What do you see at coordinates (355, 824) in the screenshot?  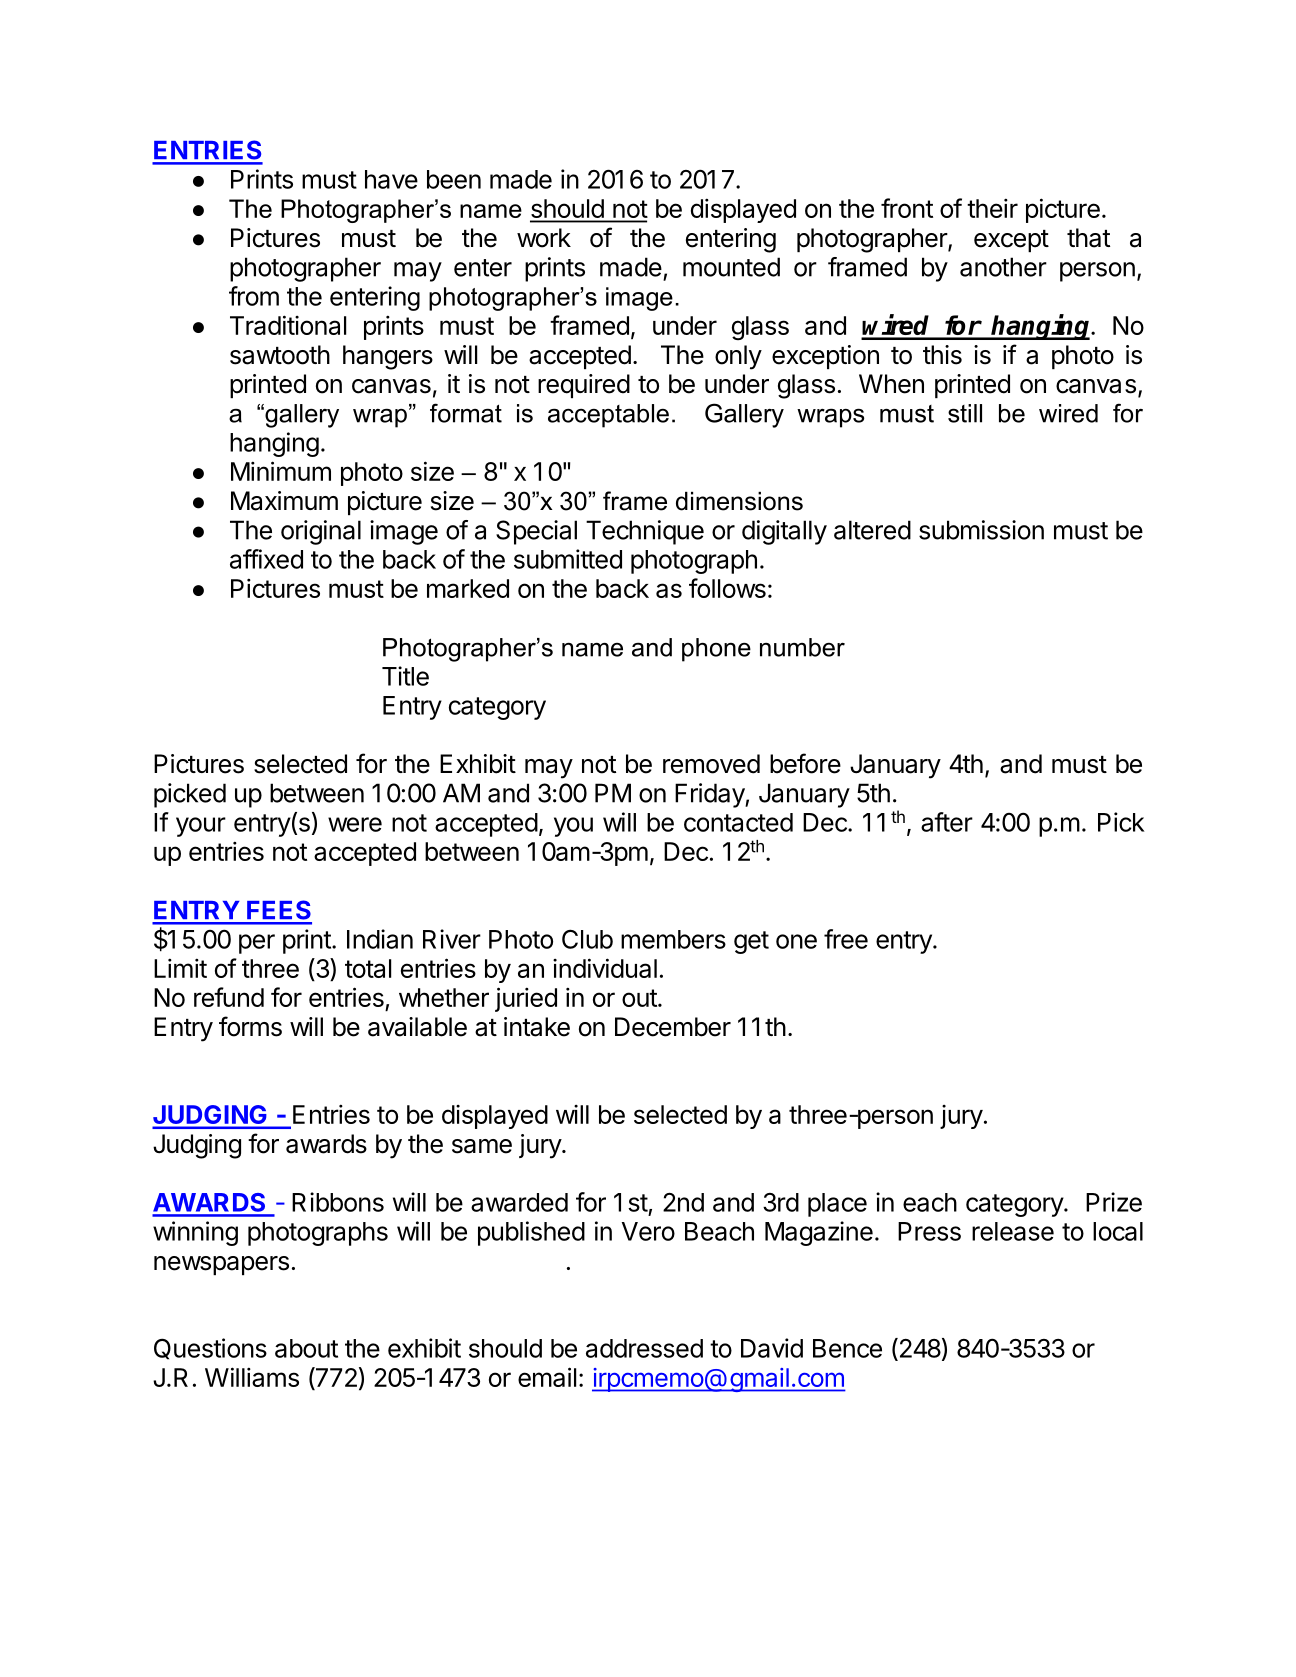 I see `were` at bounding box center [355, 824].
